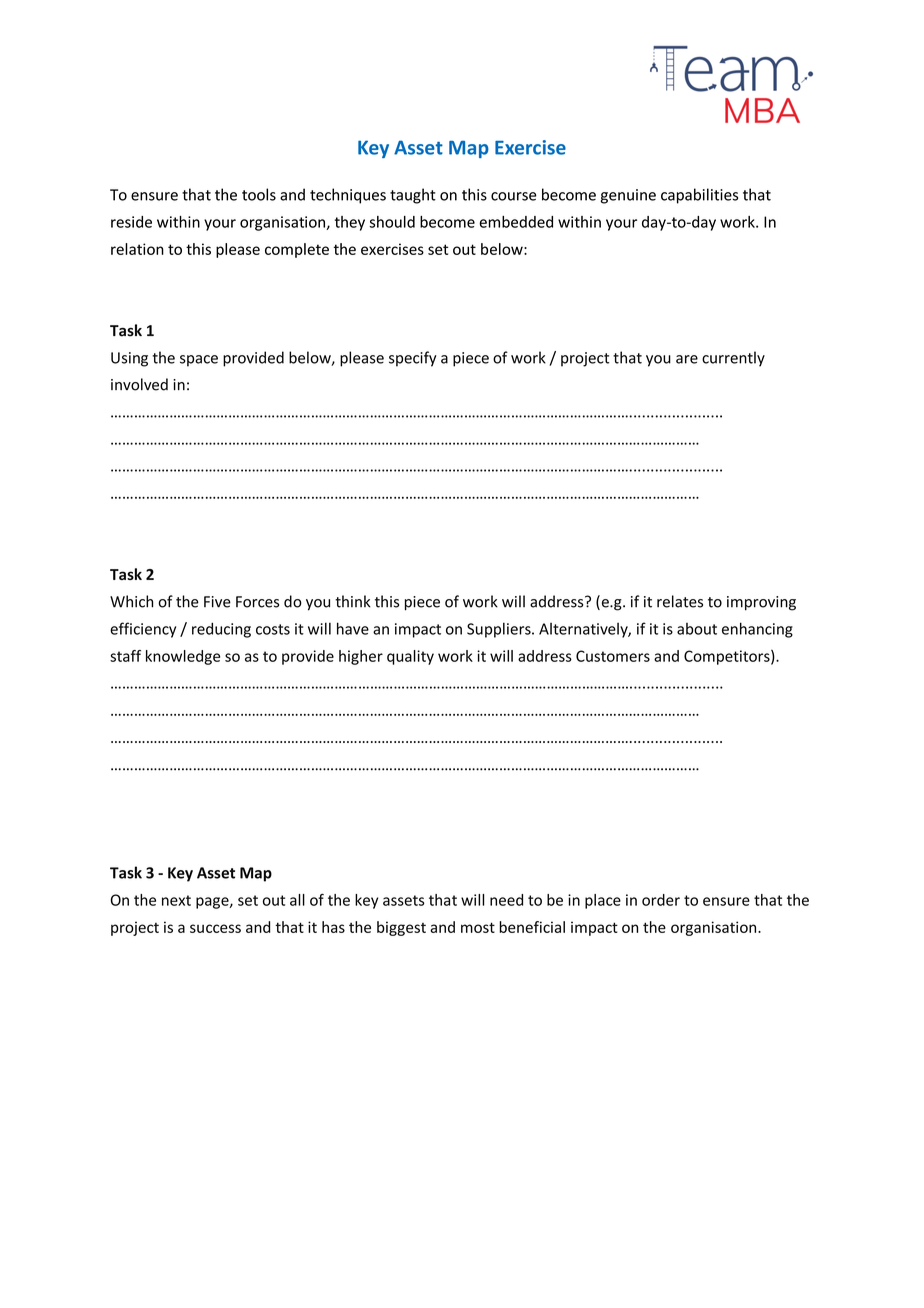 The height and width of the document is (1308, 924). What do you see at coordinates (699, 196) in the document?
I see `capabilities` at bounding box center [699, 196].
